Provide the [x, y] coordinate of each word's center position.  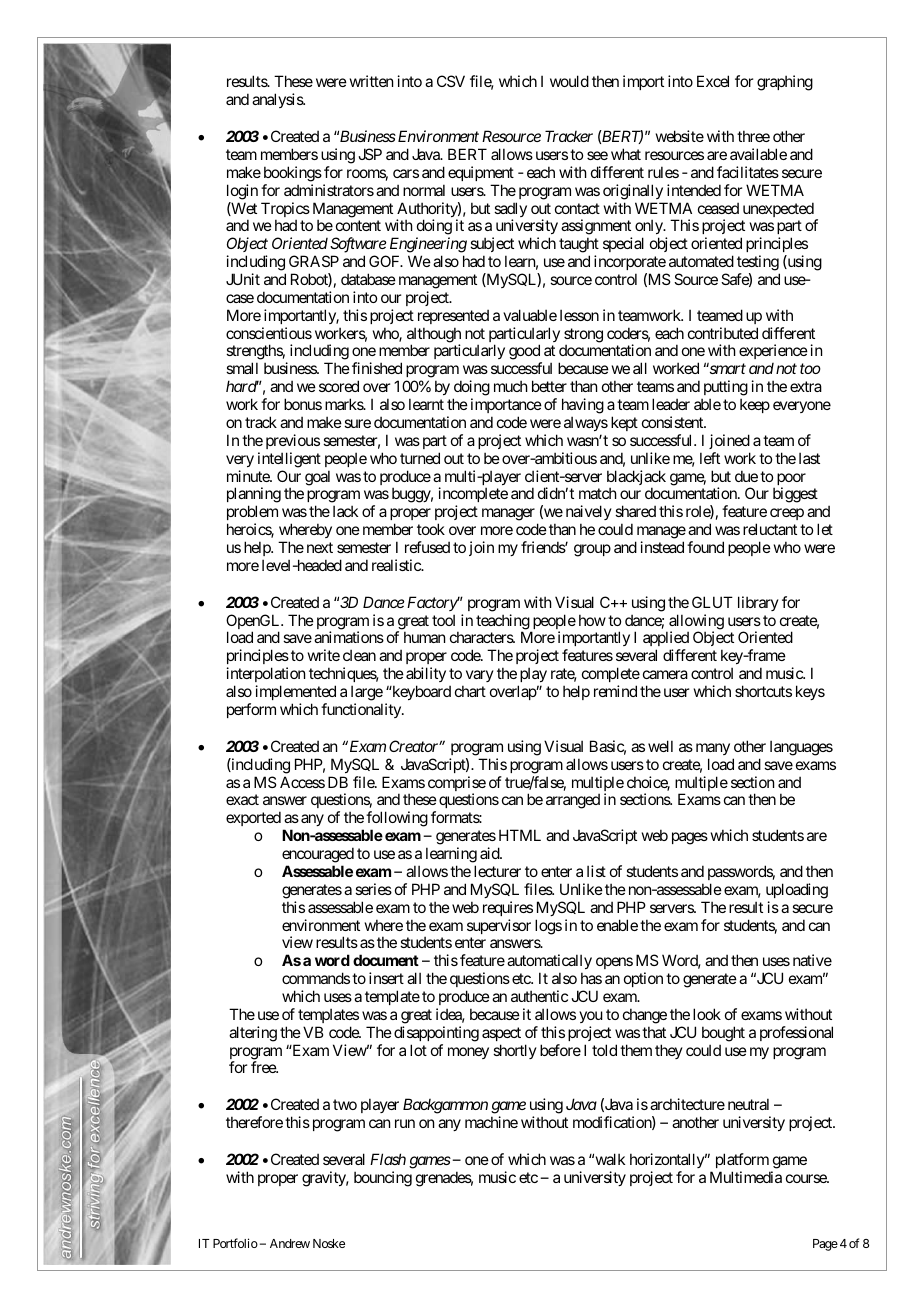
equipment [481, 173]
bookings [293, 174]
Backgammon [445, 1106]
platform [742, 1160]
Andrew [290, 1243]
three [753, 136]
